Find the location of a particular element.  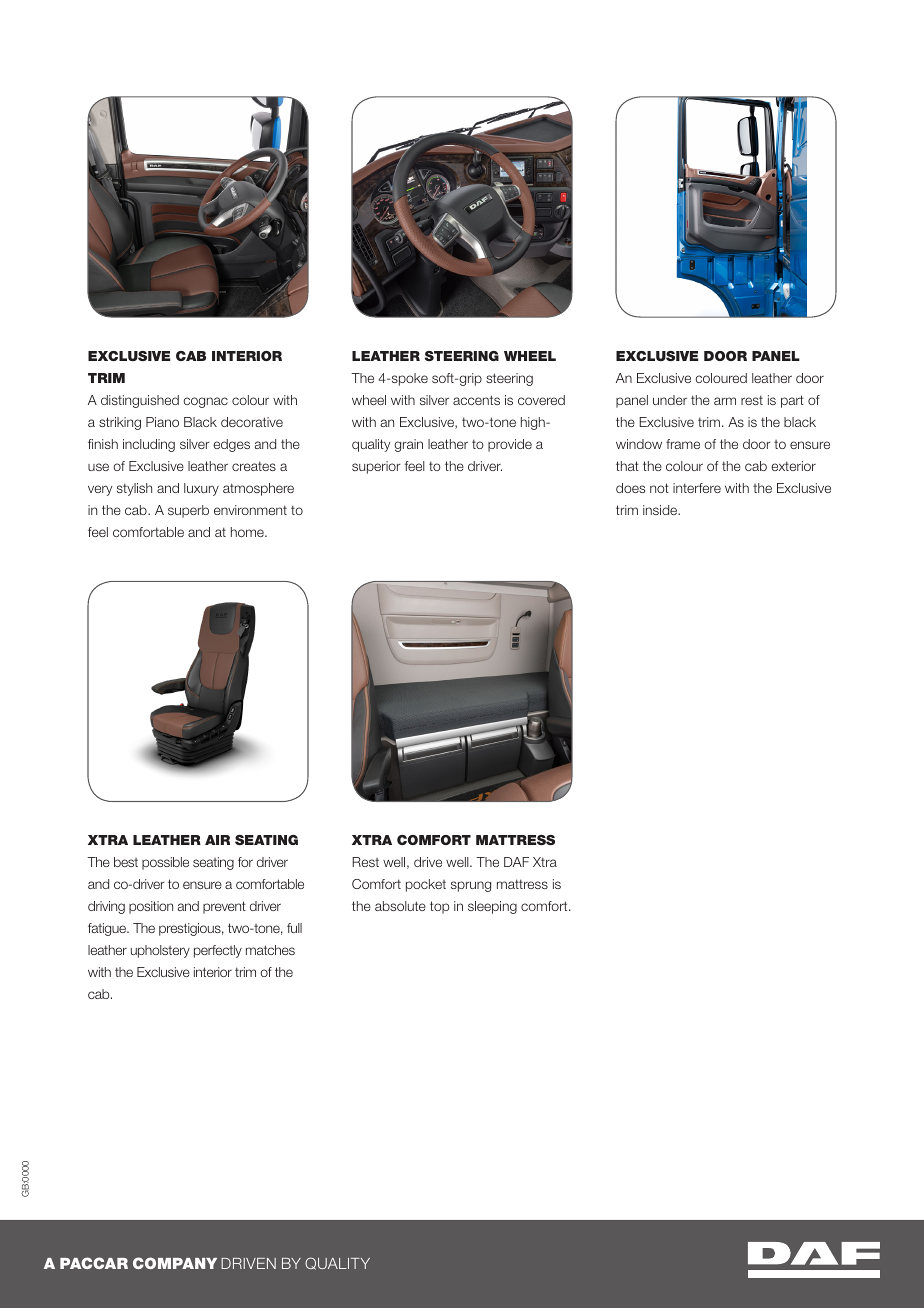

COMPANY is located at coordinates (175, 1263).
